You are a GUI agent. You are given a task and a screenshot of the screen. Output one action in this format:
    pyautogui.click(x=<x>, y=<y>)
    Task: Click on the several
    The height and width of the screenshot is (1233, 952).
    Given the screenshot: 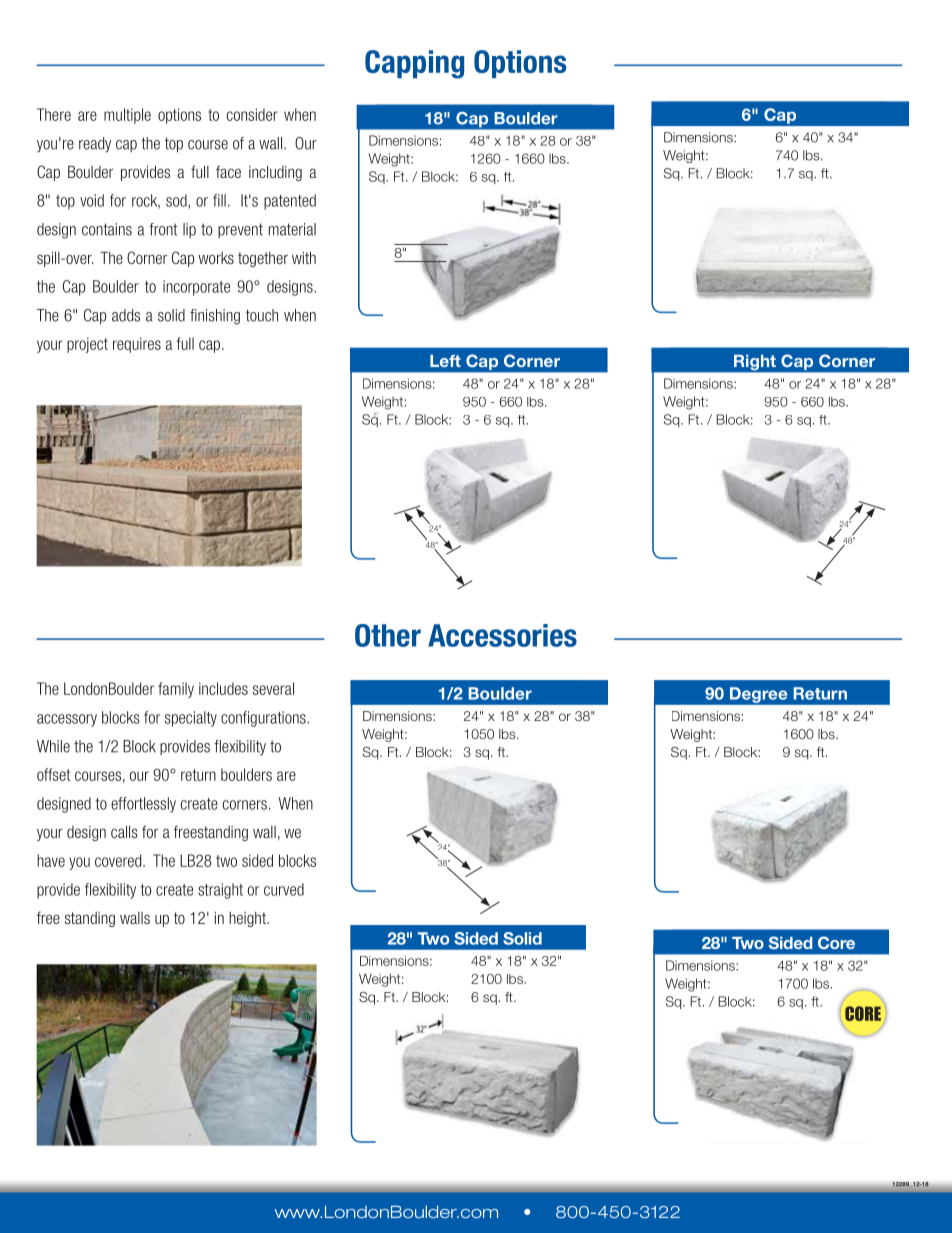 What is the action you would take?
    pyautogui.click(x=273, y=688)
